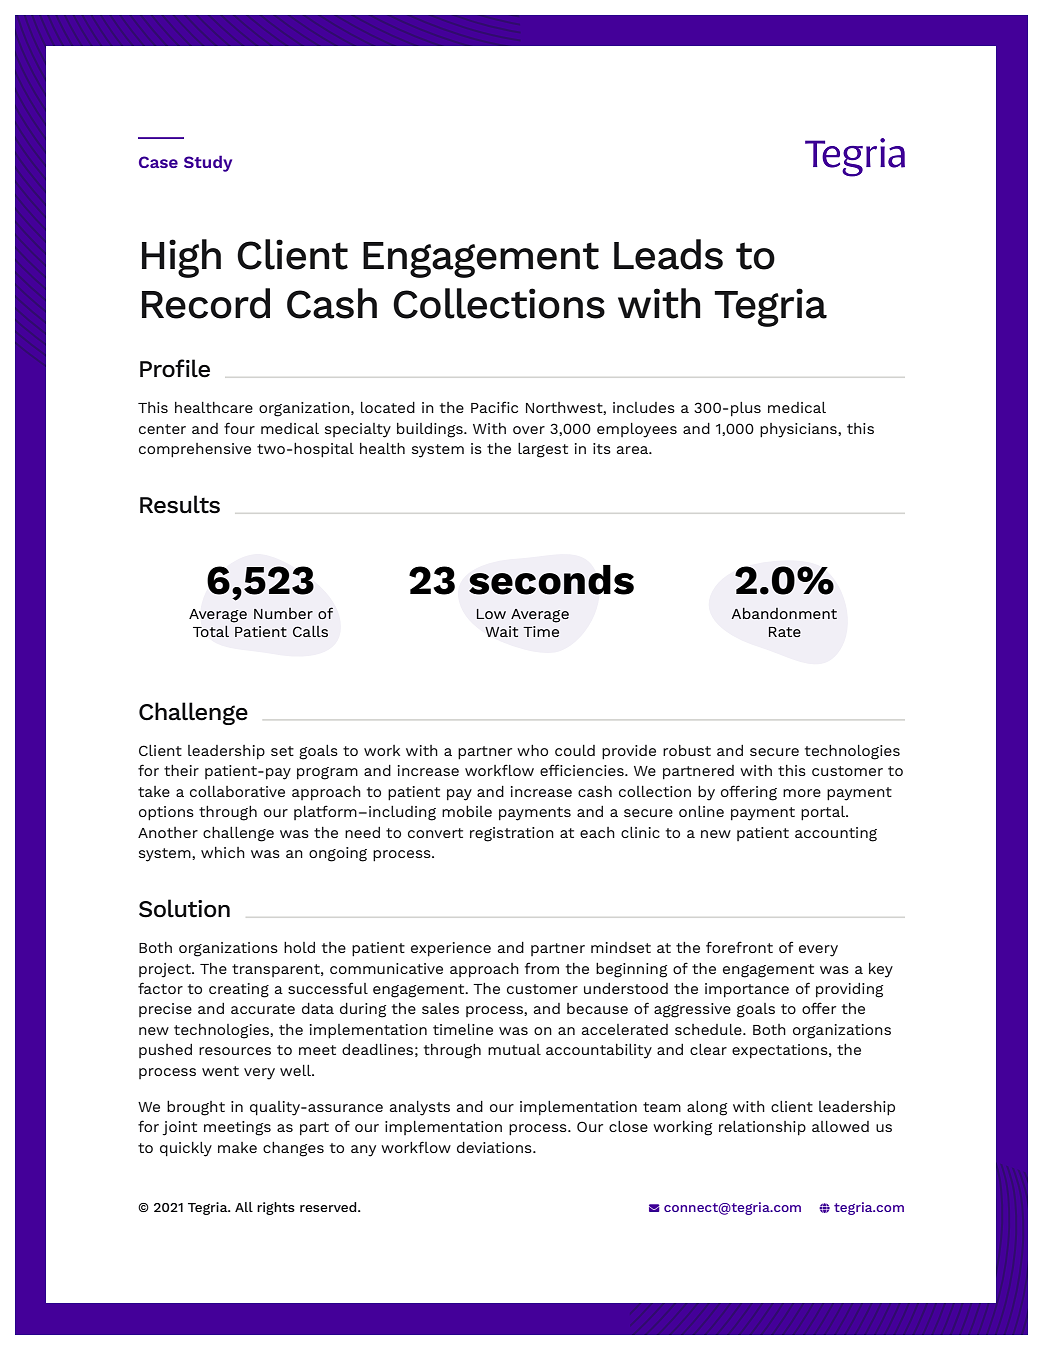  I want to click on registration, so click(512, 834).
